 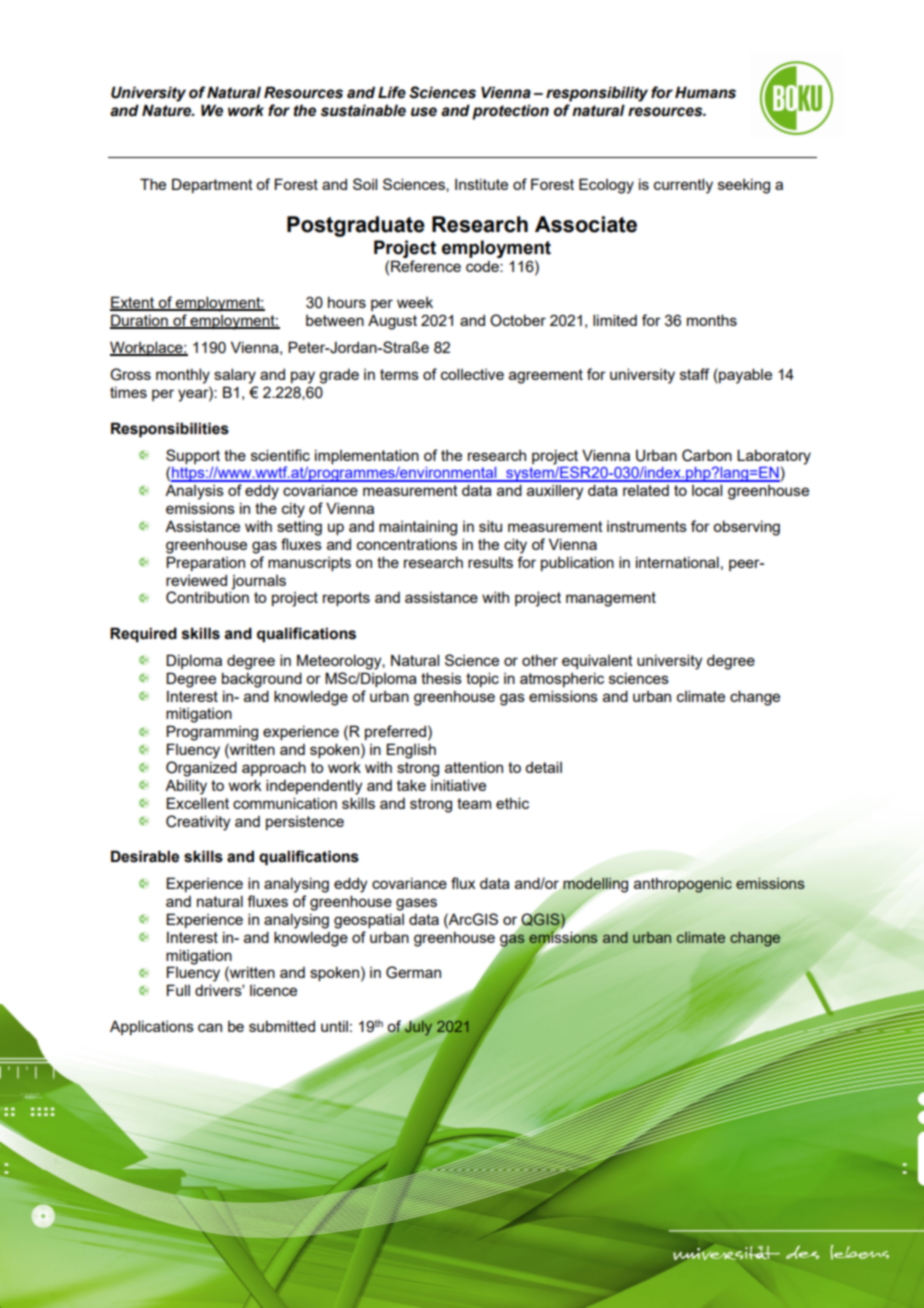 I want to click on protection, so click(x=510, y=112).
